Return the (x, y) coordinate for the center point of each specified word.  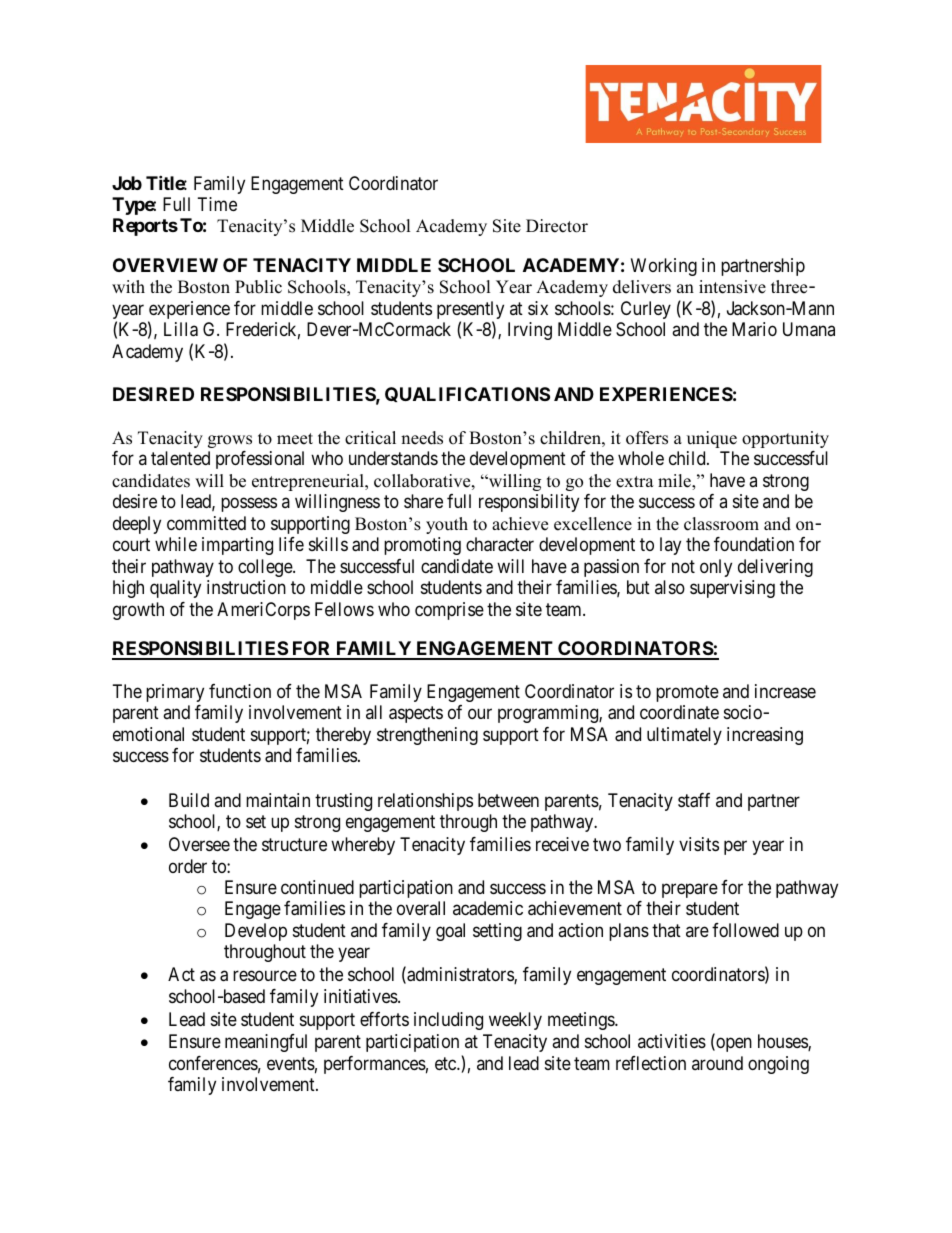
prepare (690, 890)
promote (687, 693)
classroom (721, 524)
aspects (416, 715)
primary (175, 693)
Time (217, 204)
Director (557, 226)
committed (206, 523)
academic (488, 908)
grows (230, 441)
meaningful (266, 1043)
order (188, 866)
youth (447, 525)
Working (664, 267)
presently (470, 311)
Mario (754, 329)
